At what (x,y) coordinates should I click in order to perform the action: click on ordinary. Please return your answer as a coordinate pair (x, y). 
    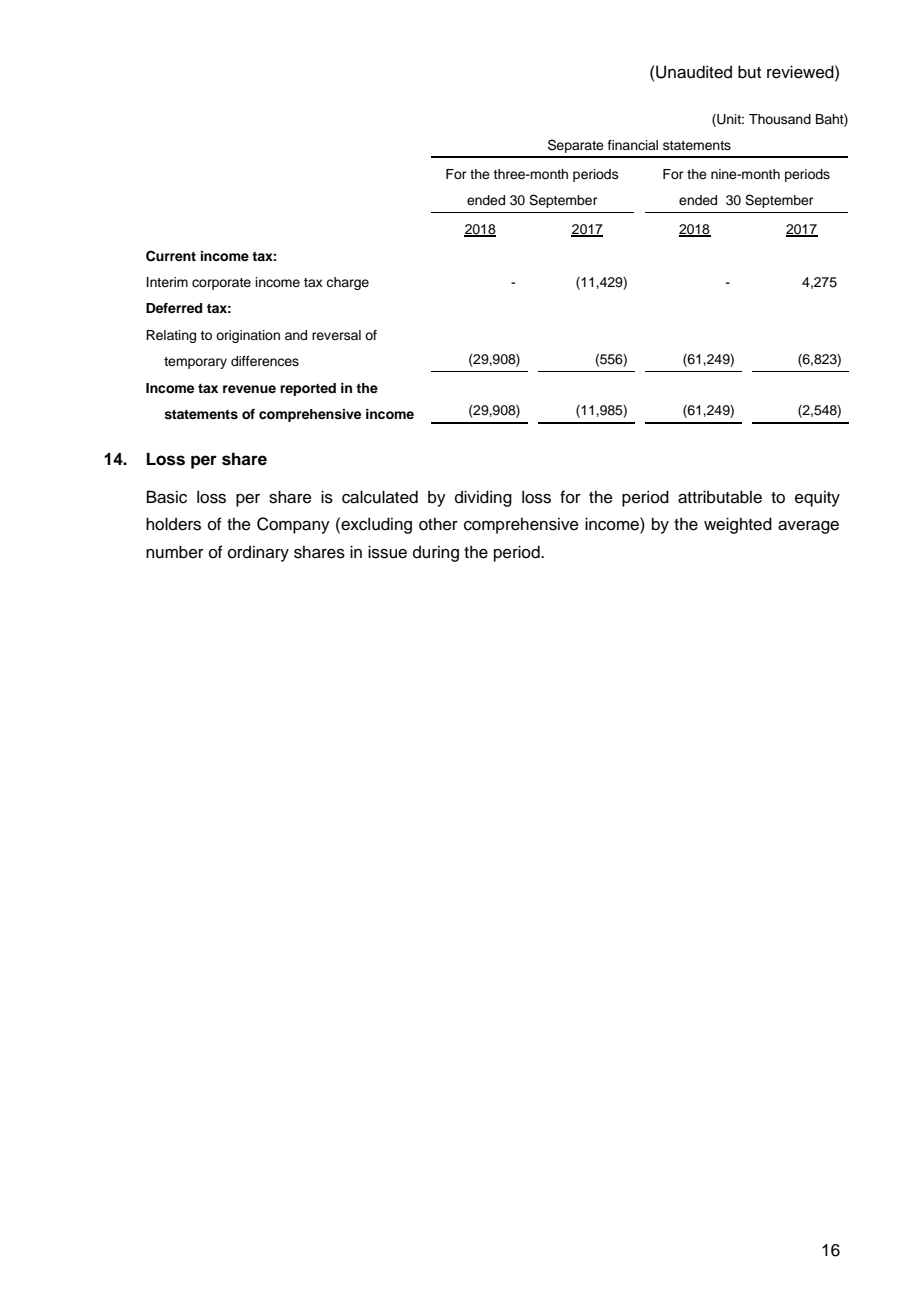
    Looking at the image, I should click on (258, 553).
